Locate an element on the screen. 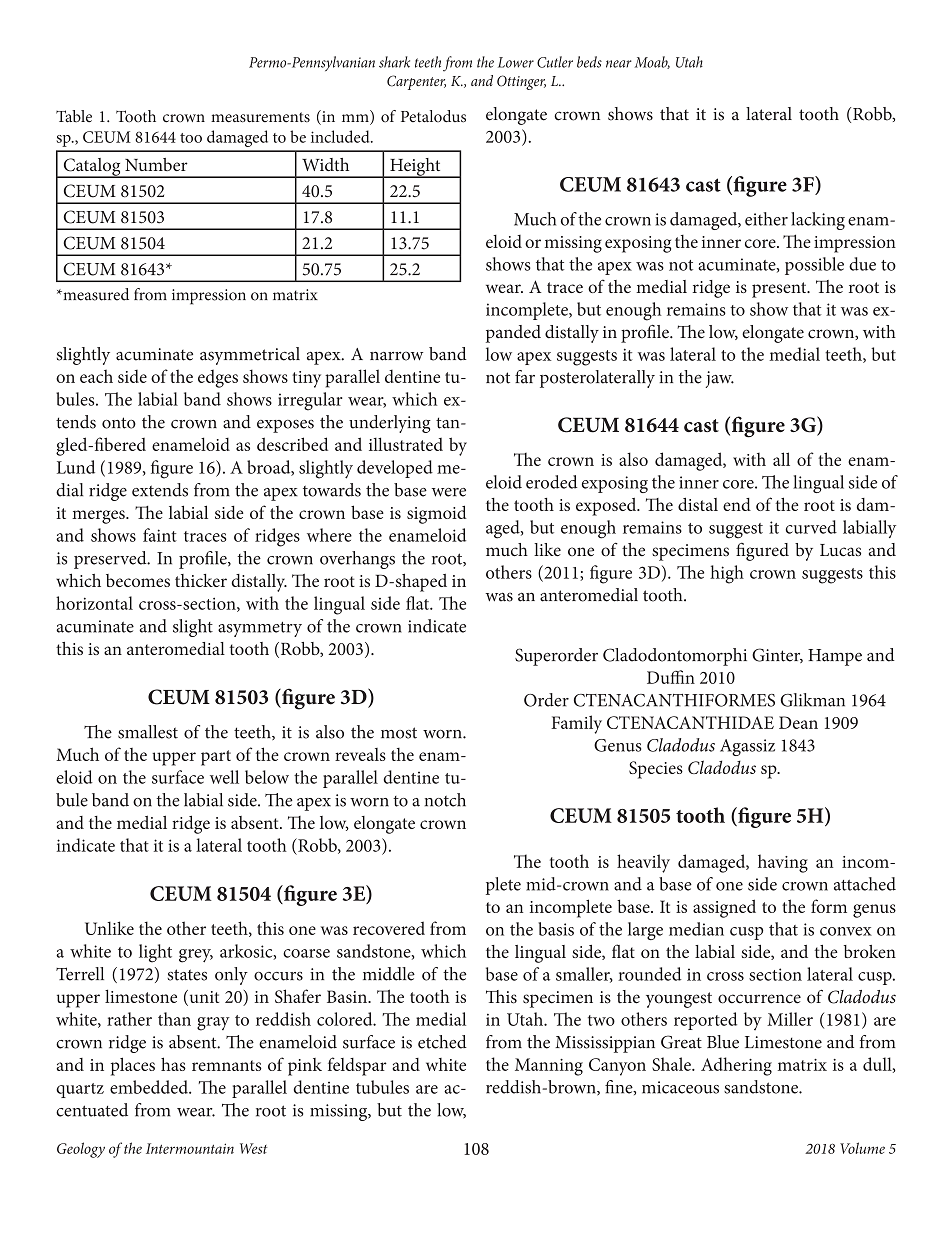 This screenshot has width=952, height=1233. Manning is located at coordinates (549, 1067).
